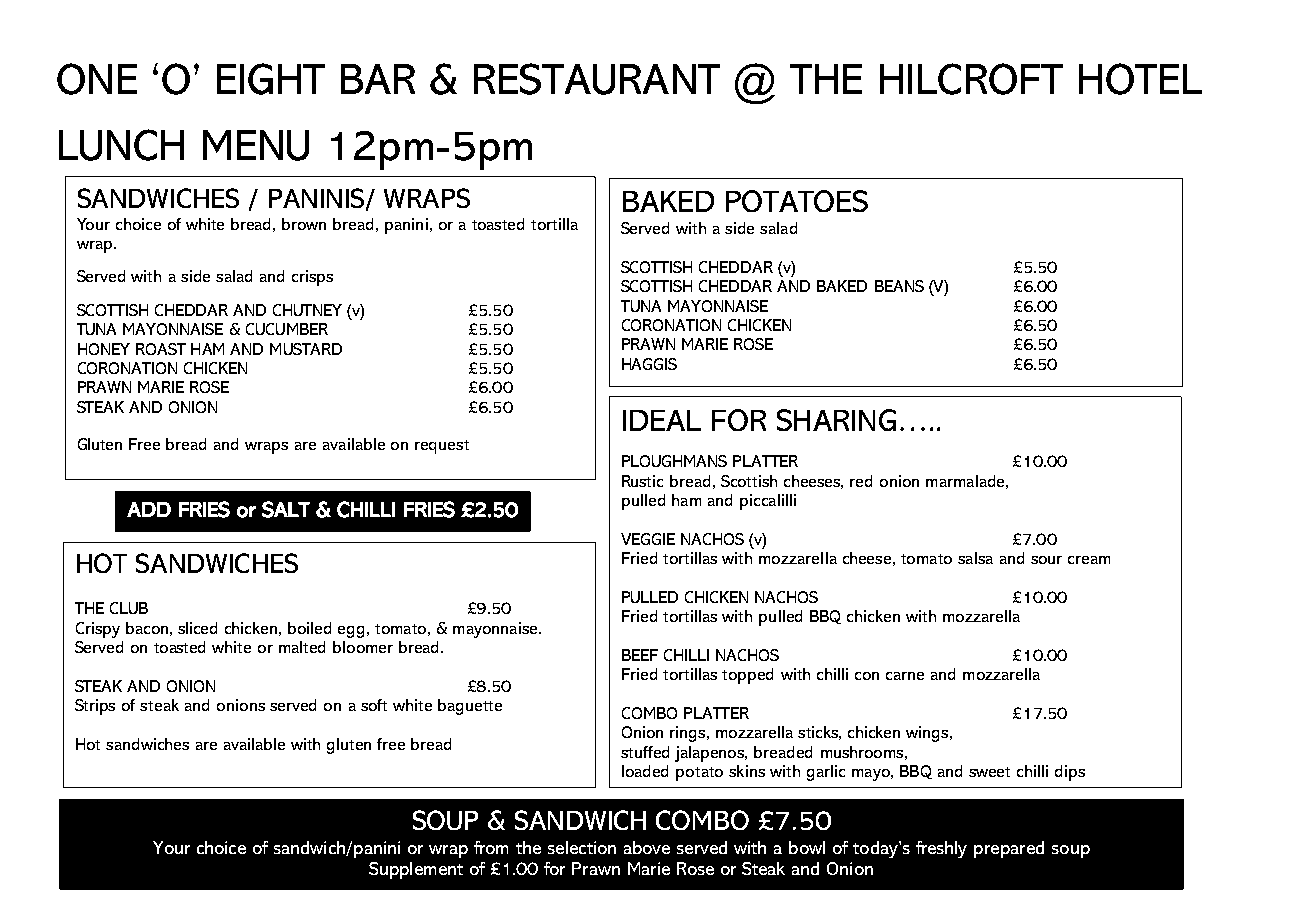 Image resolution: width=1308 pixels, height=924 pixels. Describe the element at coordinates (642, 481) in the image. I see `Rustic` at that location.
